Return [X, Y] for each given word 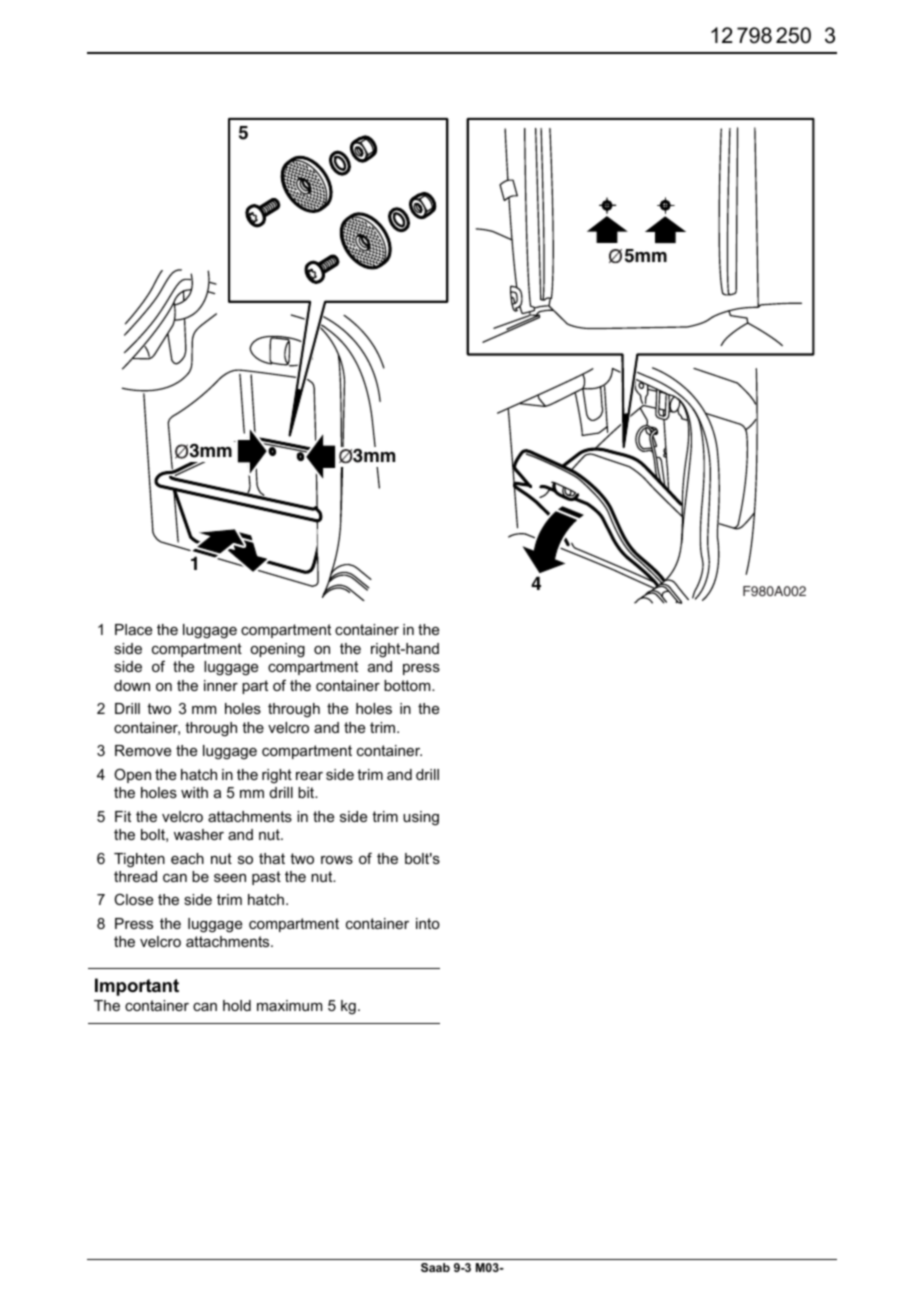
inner [221, 685]
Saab [435, 1267]
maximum [289, 1005]
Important [137, 987]
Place [133, 629]
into [428, 923]
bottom [408, 685]
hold [237, 1005]
